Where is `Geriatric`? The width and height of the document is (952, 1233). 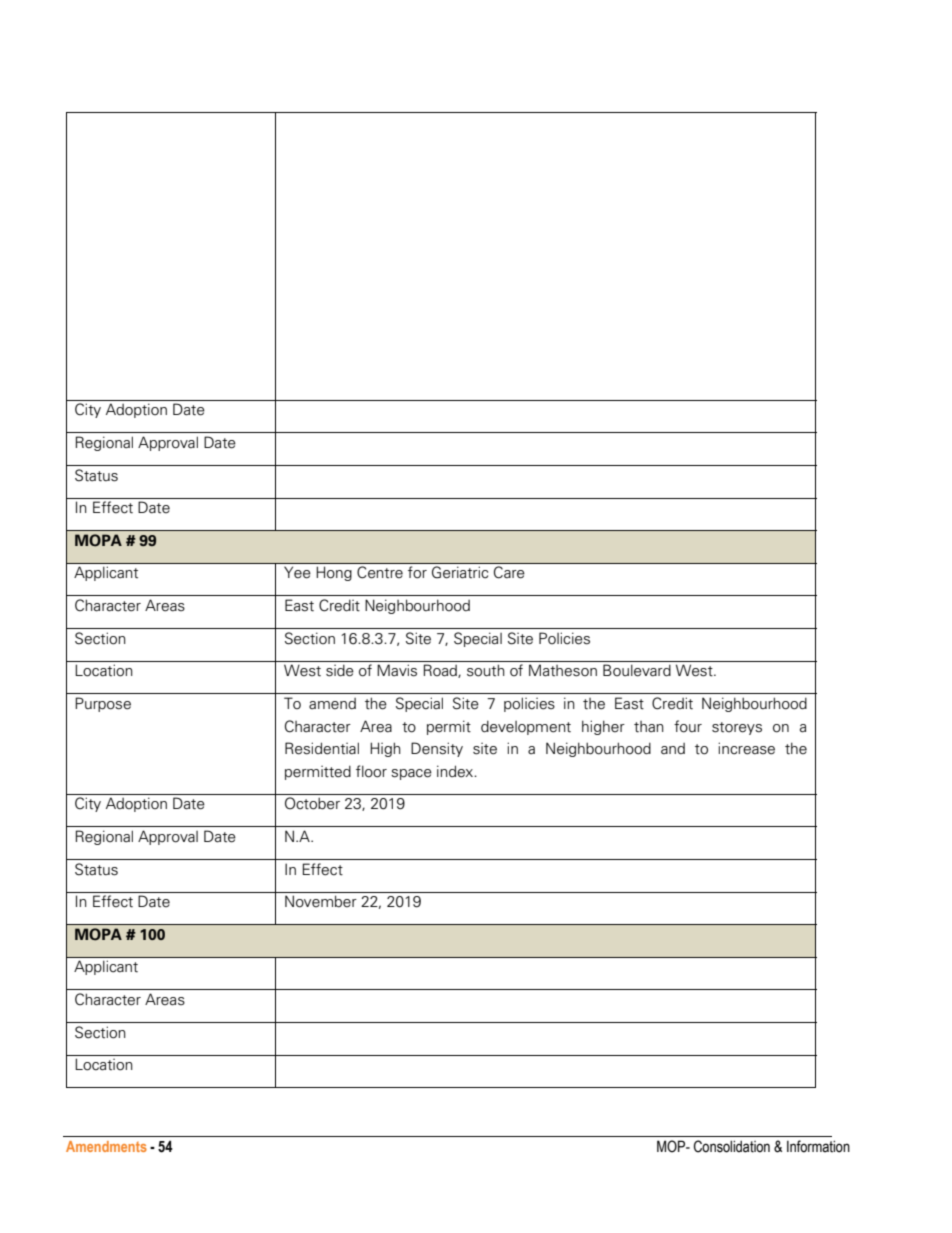
Geriatric is located at coordinates (460, 572).
